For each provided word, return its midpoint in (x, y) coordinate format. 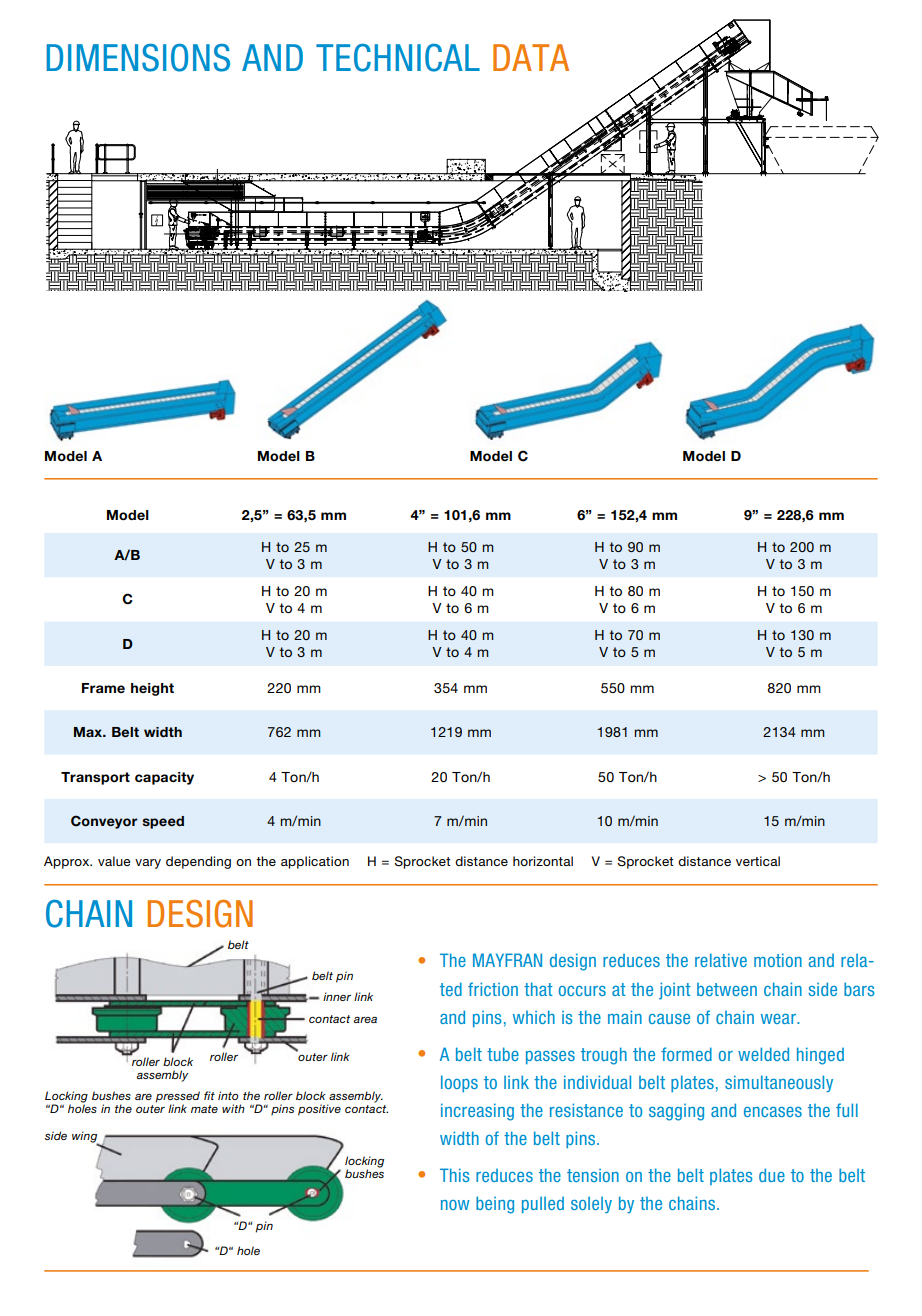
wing (86, 1138)
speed (163, 822)
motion (778, 960)
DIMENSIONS (138, 58)
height (152, 689)
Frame (103, 688)
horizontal (543, 861)
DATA (531, 57)
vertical (758, 861)
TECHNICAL (398, 58)
